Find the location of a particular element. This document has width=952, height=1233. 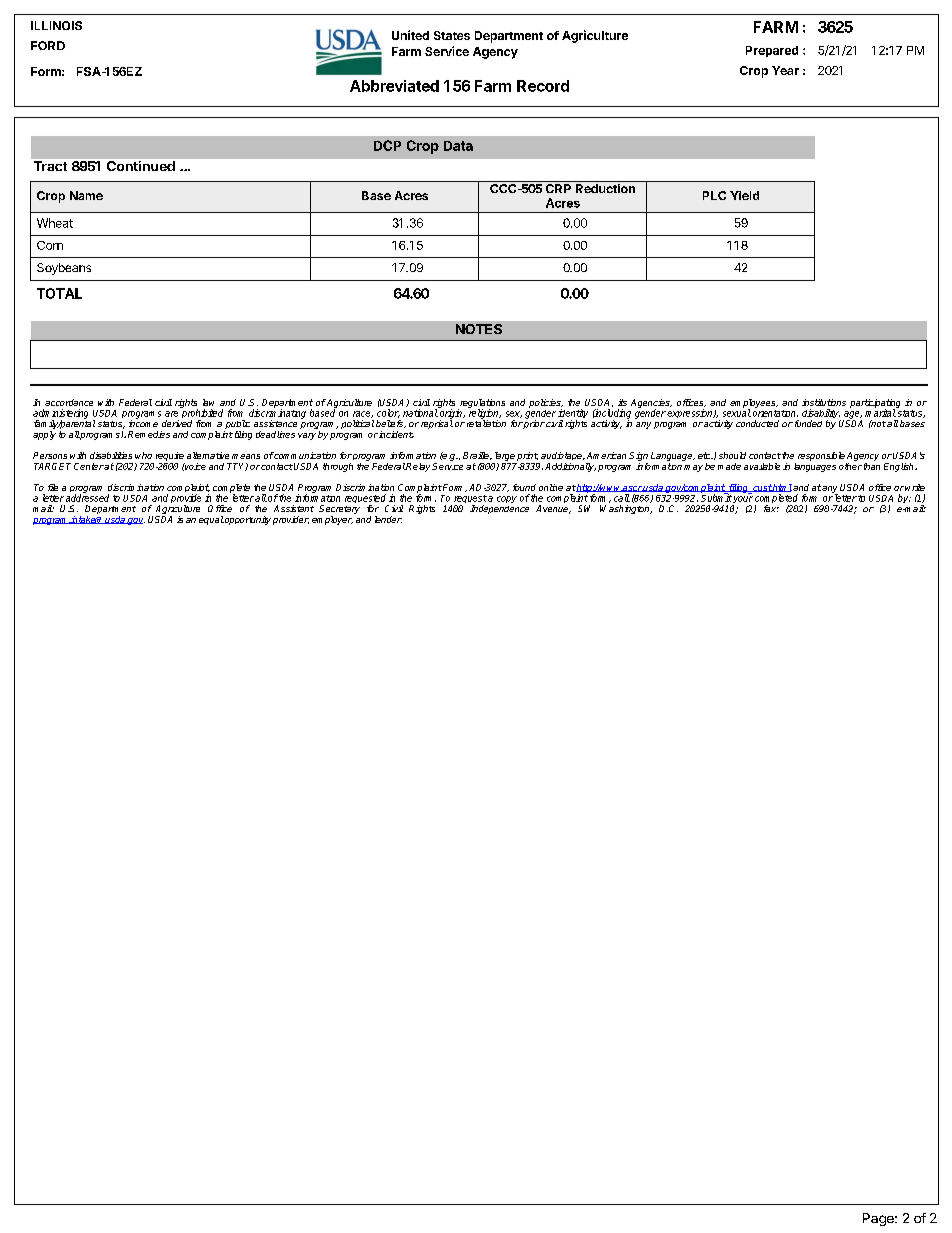

law is located at coordinates (208, 402).
